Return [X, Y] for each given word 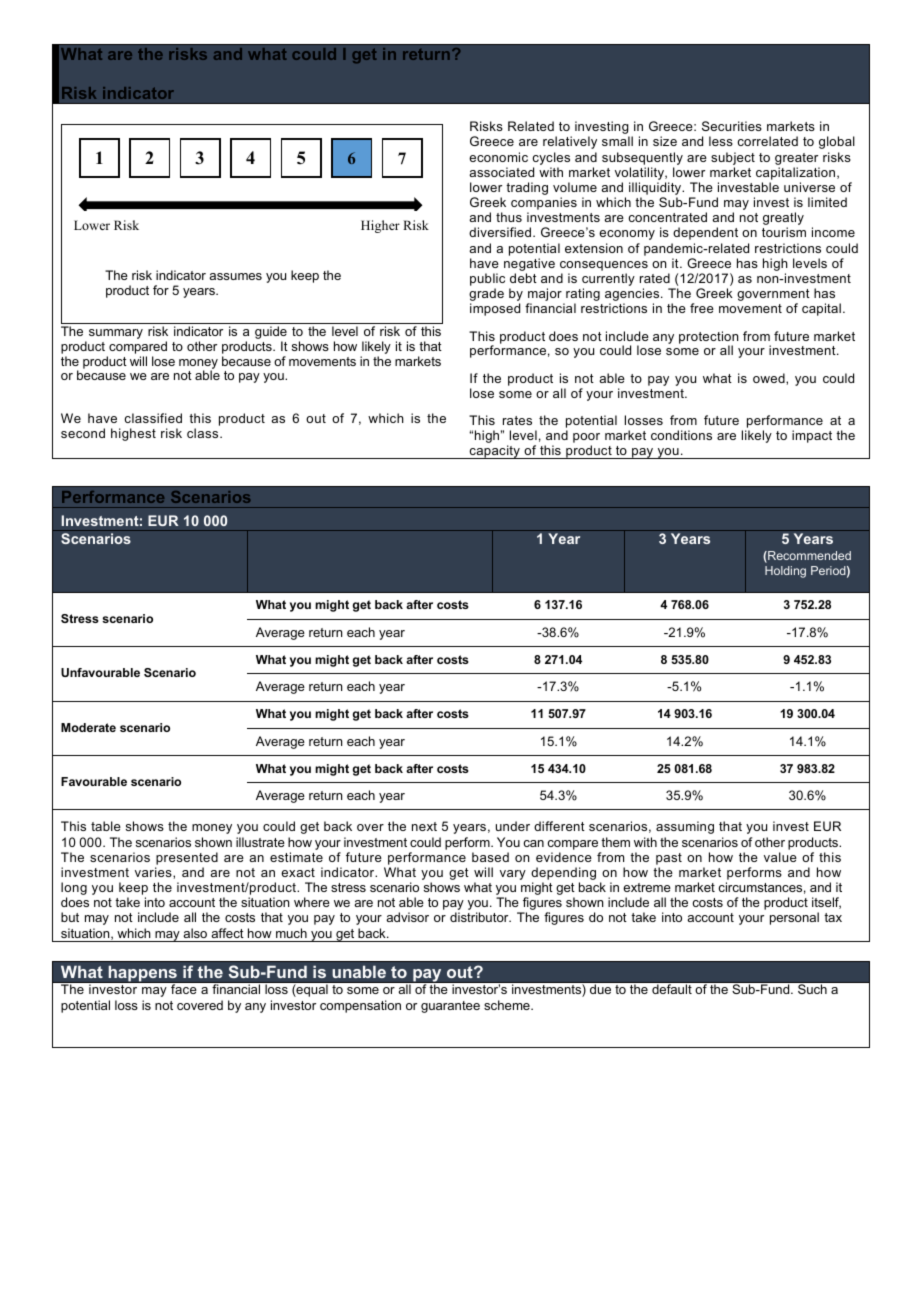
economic [498, 157]
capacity [494, 452]
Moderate [88, 727]
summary [116, 334]
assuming [685, 827]
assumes [235, 276]
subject [733, 158]
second [83, 433]
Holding [785, 572]
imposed [495, 309]
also [195, 933]
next [424, 826]
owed [770, 378]
